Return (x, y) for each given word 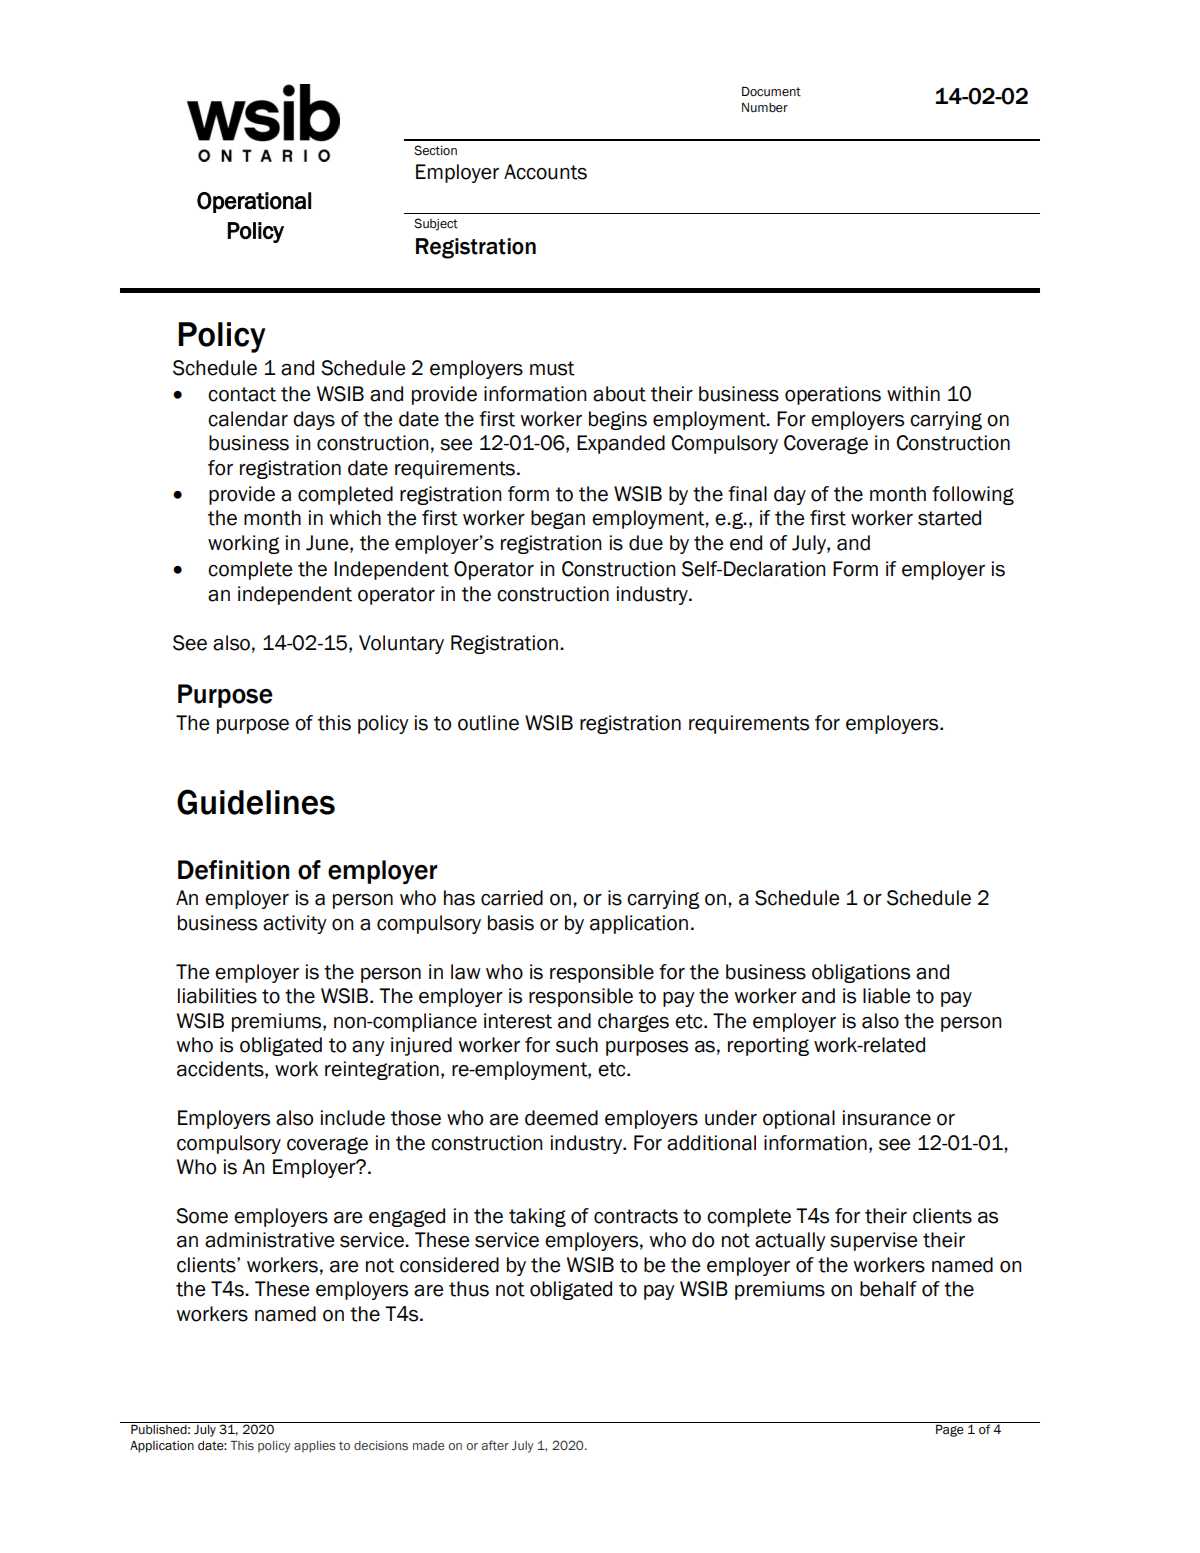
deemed (561, 1118)
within (913, 394)
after (495, 1445)
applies (315, 1447)
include (352, 1118)
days (314, 420)
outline (488, 723)
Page (950, 1430)
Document (771, 91)
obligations (861, 973)
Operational (254, 202)
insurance (886, 1118)
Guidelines (256, 802)
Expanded (621, 444)
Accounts (545, 172)
